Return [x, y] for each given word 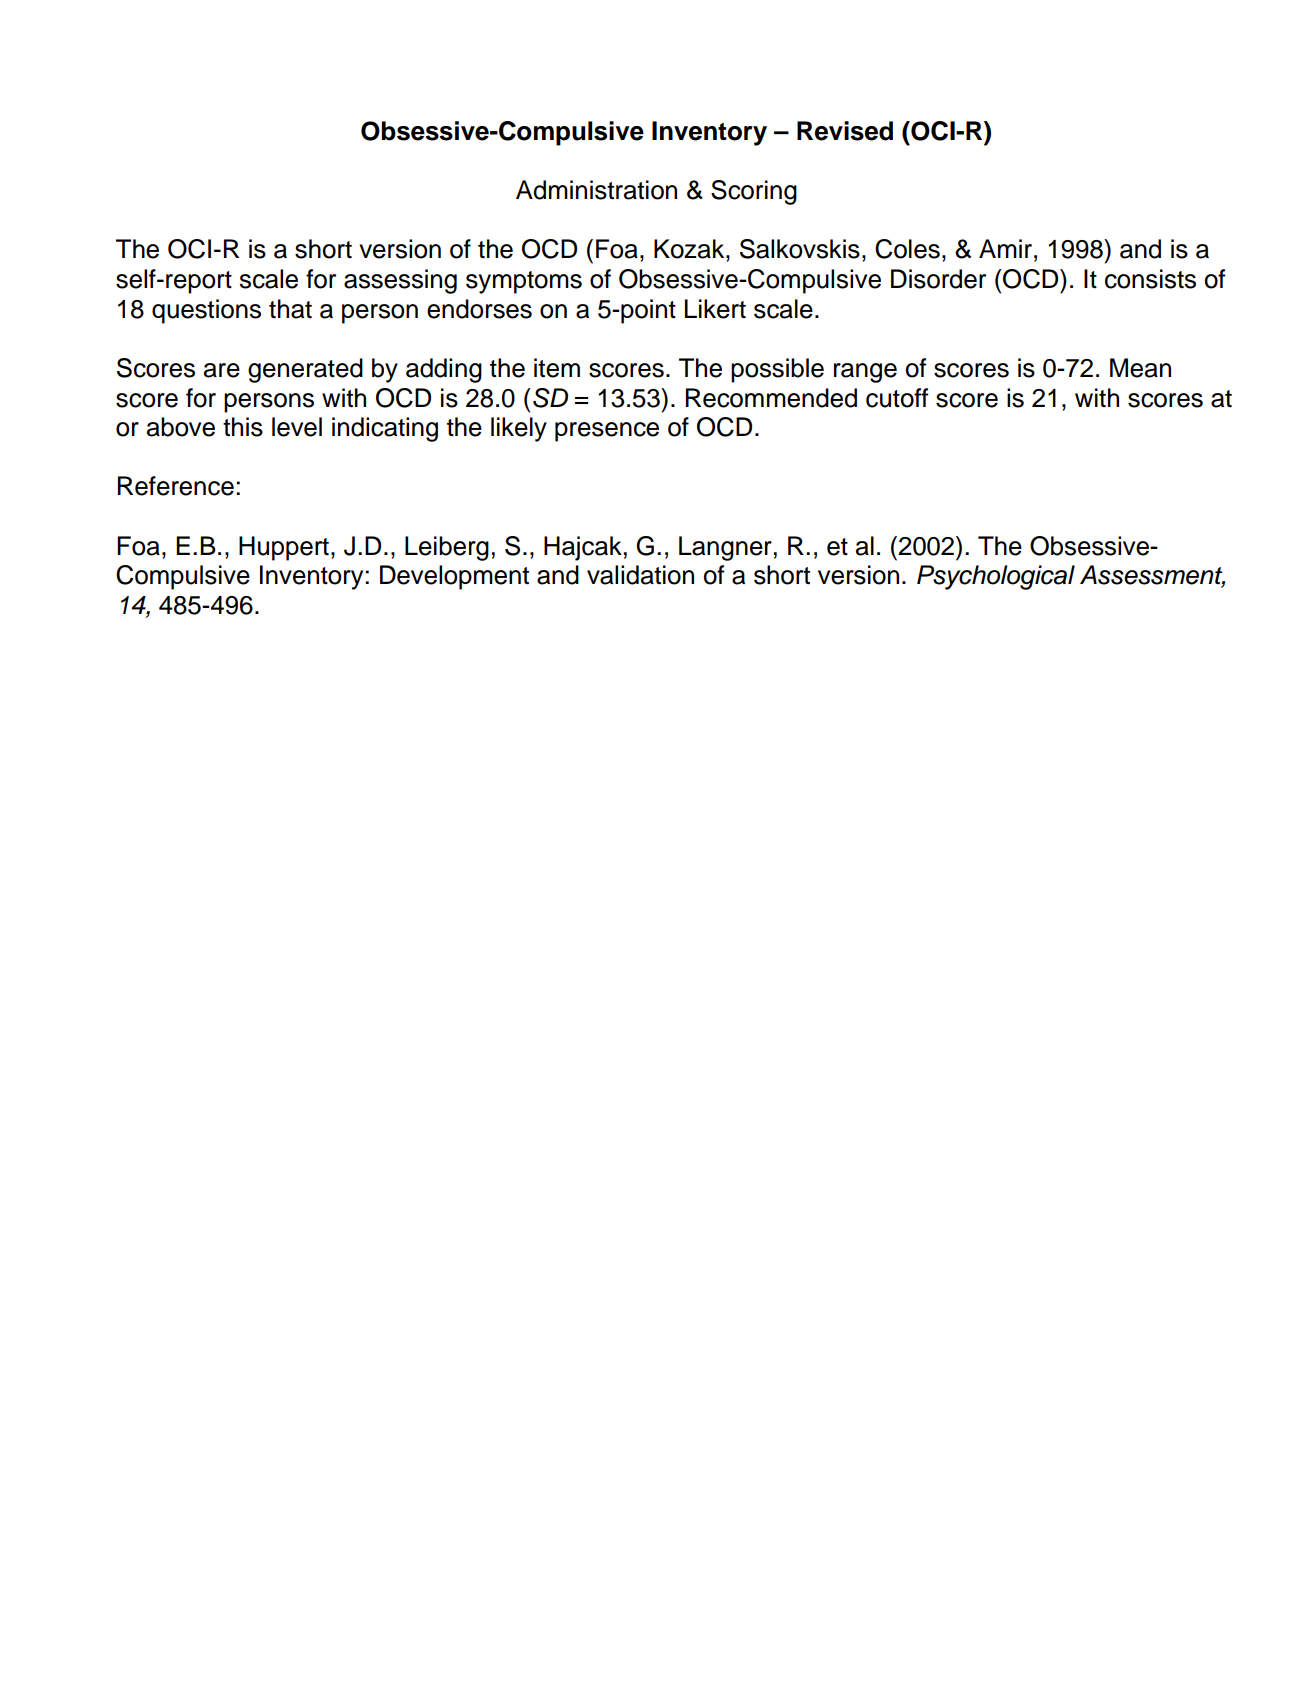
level [297, 427]
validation [640, 575]
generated [305, 370]
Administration [596, 190]
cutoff [897, 398]
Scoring [754, 192]
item [557, 368]
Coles [907, 249]
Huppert [284, 548]
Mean [1140, 368]
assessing [400, 281]
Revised [845, 131]
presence [607, 432]
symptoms [524, 282]
